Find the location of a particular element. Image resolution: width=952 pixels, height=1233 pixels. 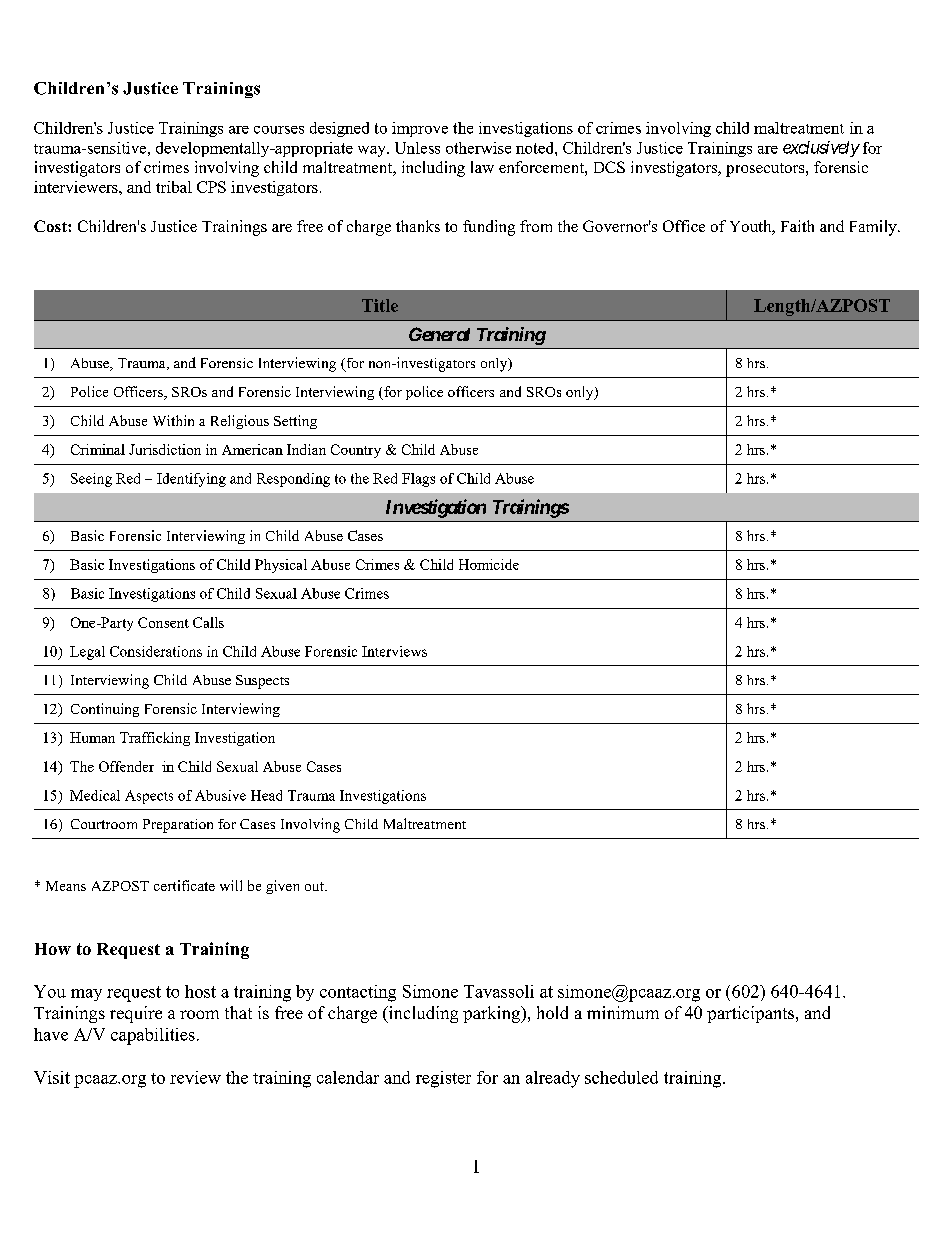

tribal is located at coordinates (174, 187).
